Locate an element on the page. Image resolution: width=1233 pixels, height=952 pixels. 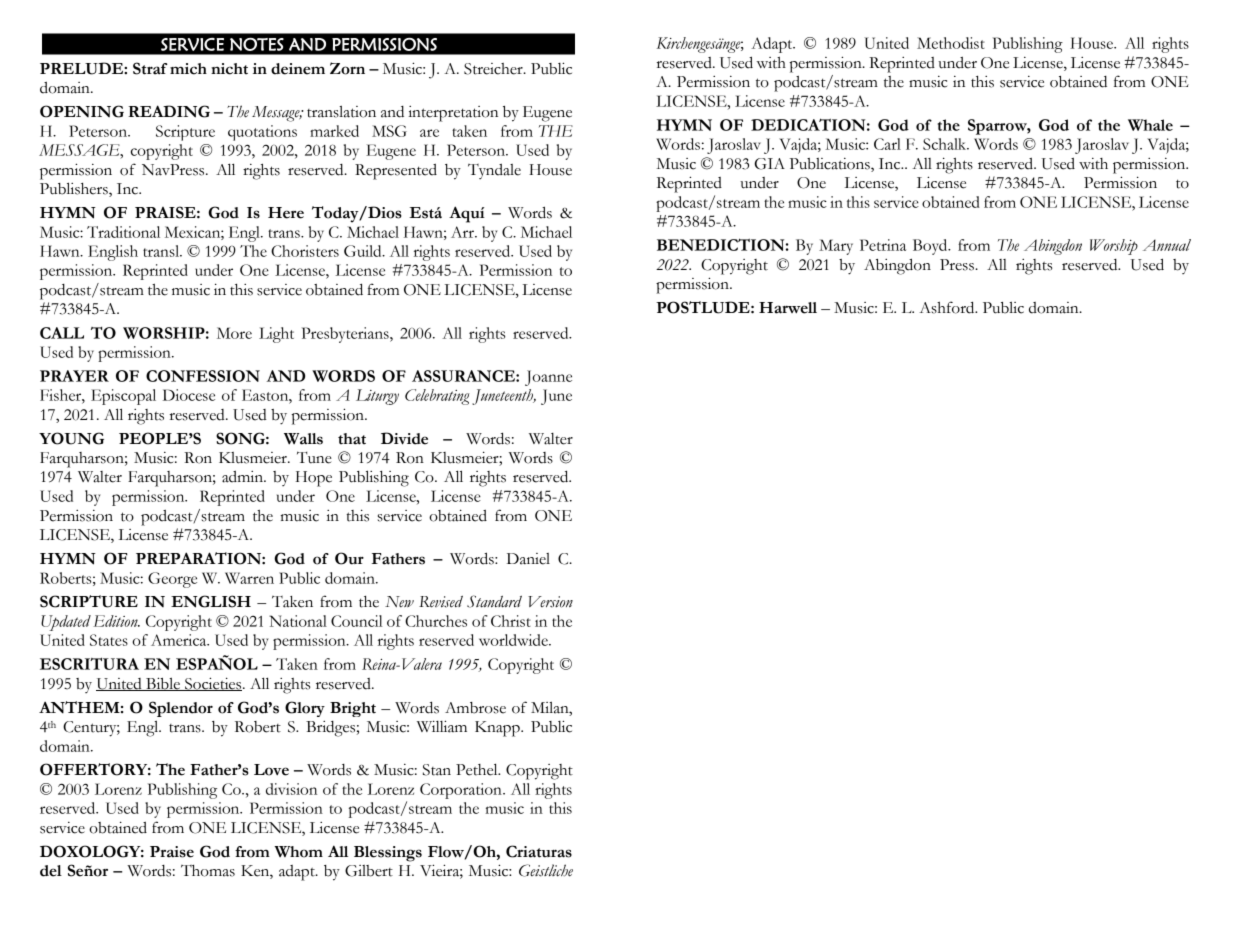
Corporation is located at coordinates (462, 791).
